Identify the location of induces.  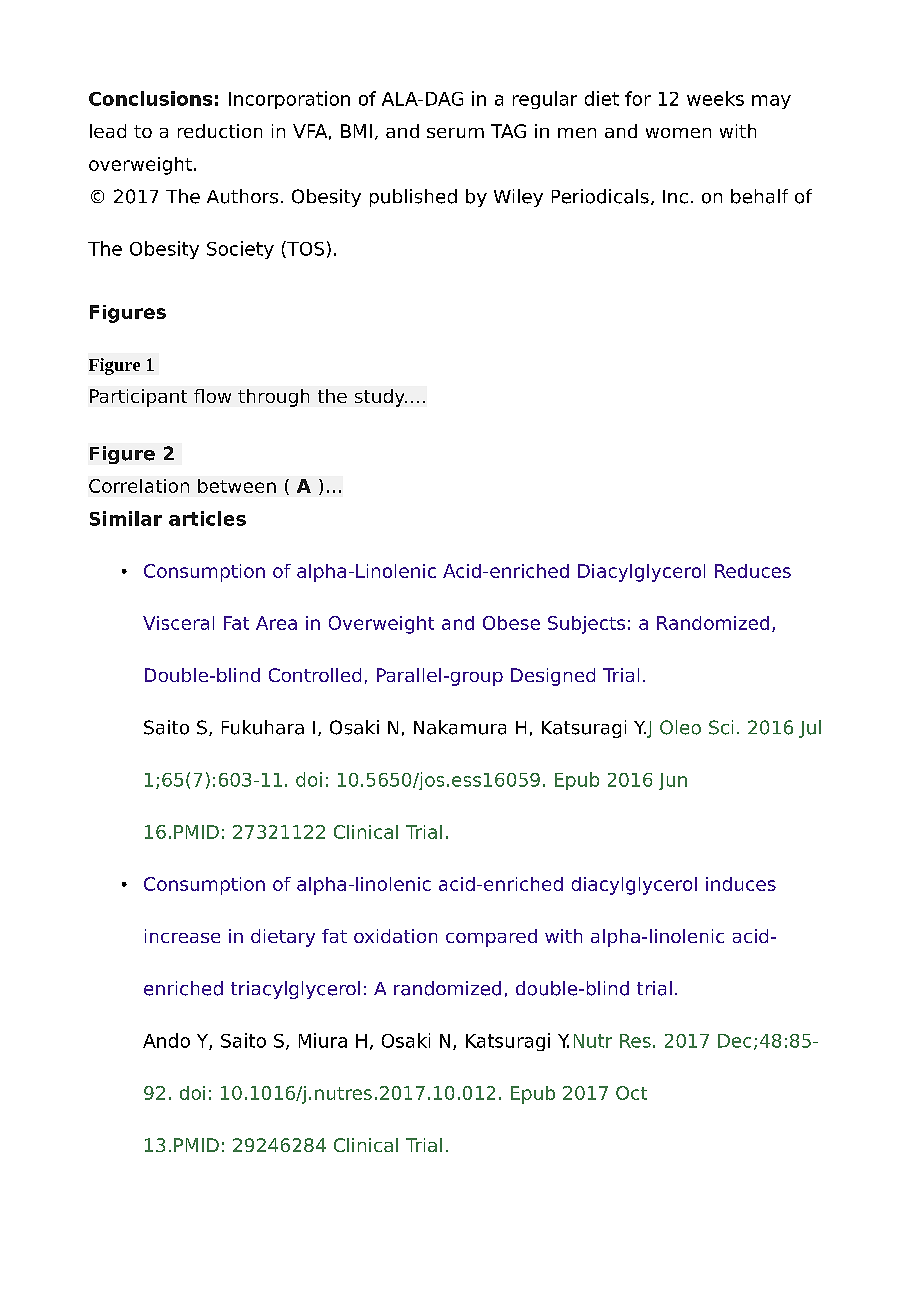
(741, 884).
